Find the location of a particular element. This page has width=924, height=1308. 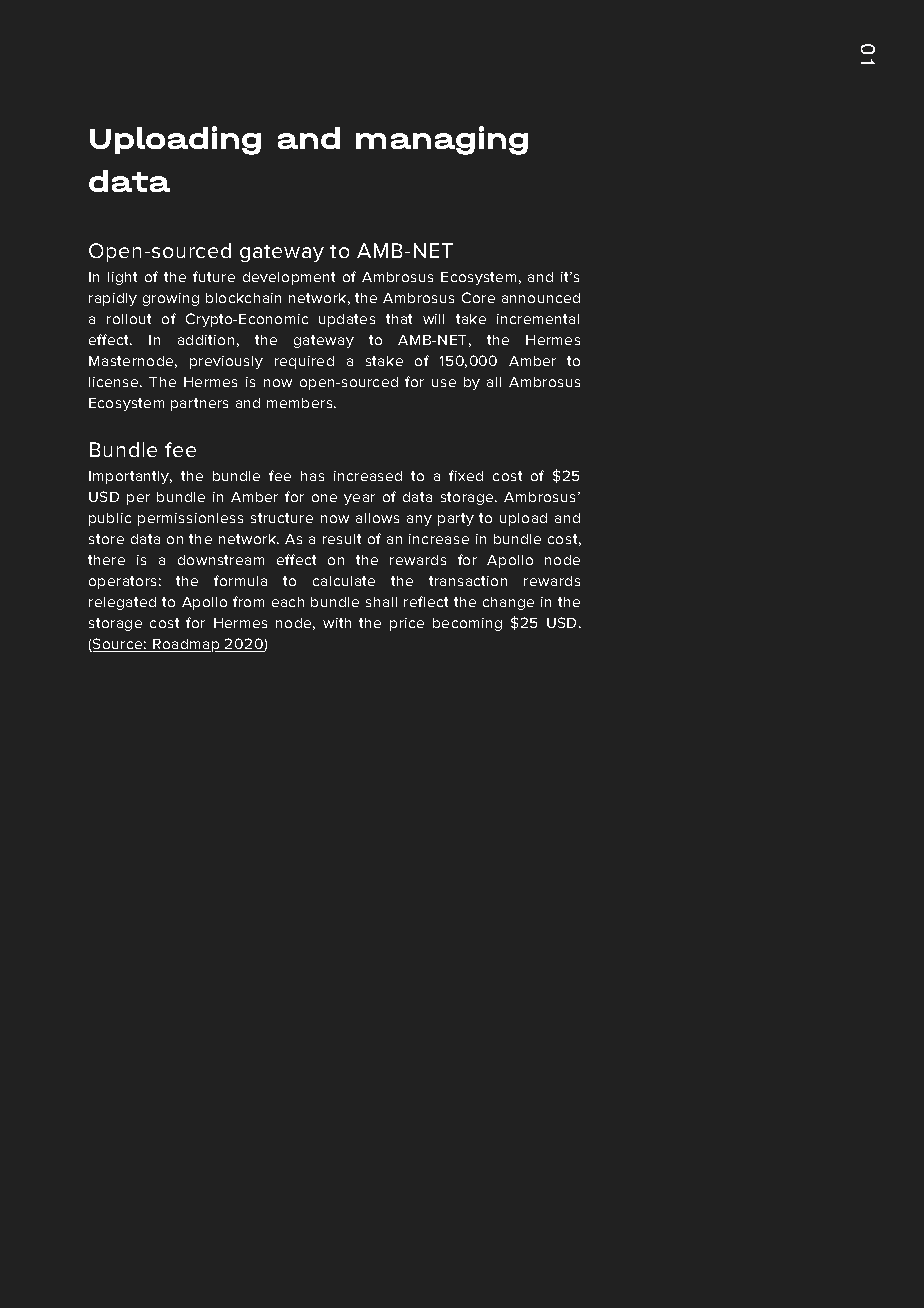

managing is located at coordinates (442, 140).
